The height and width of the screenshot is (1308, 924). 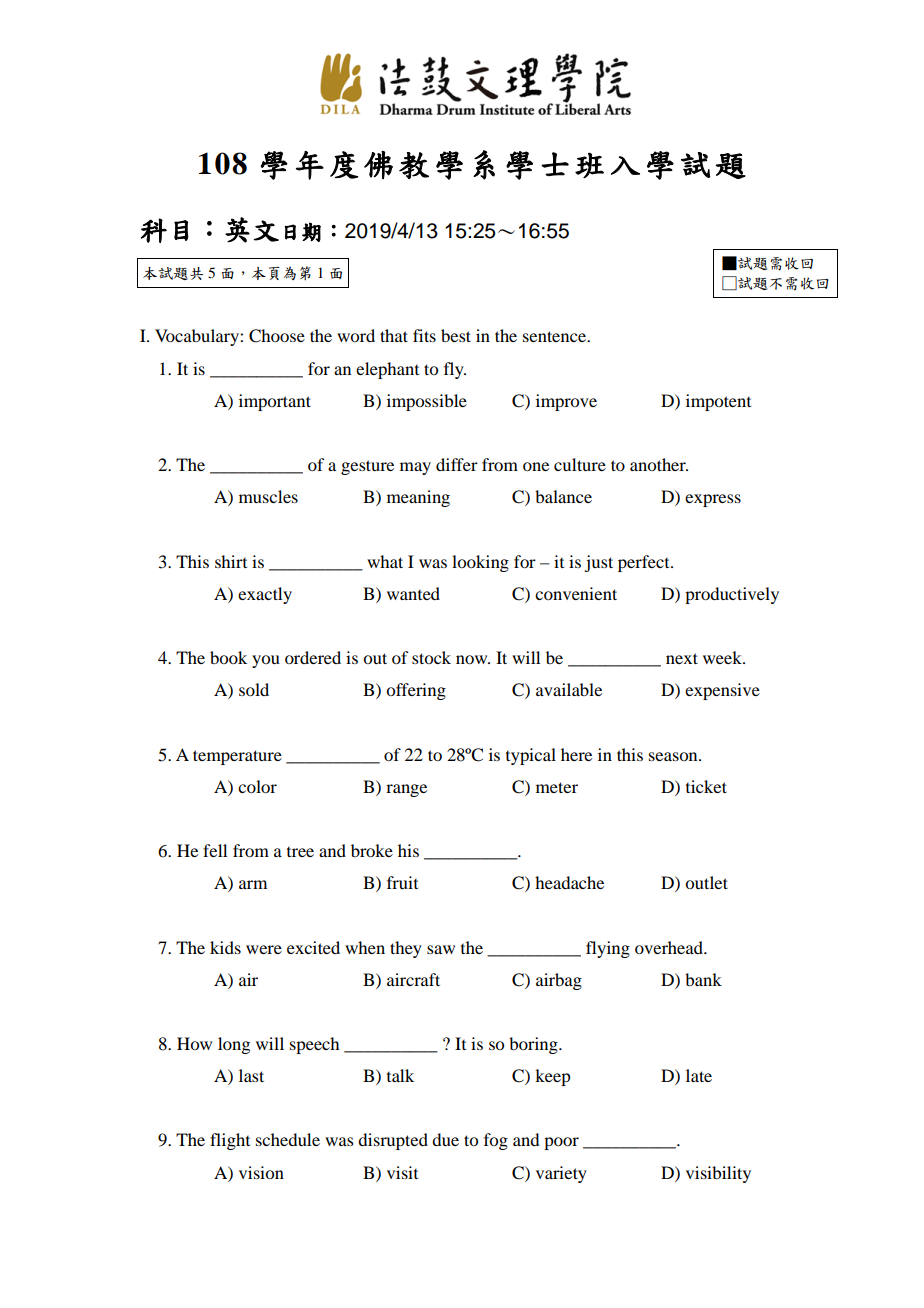 I want to click on ticket, so click(x=706, y=786).
